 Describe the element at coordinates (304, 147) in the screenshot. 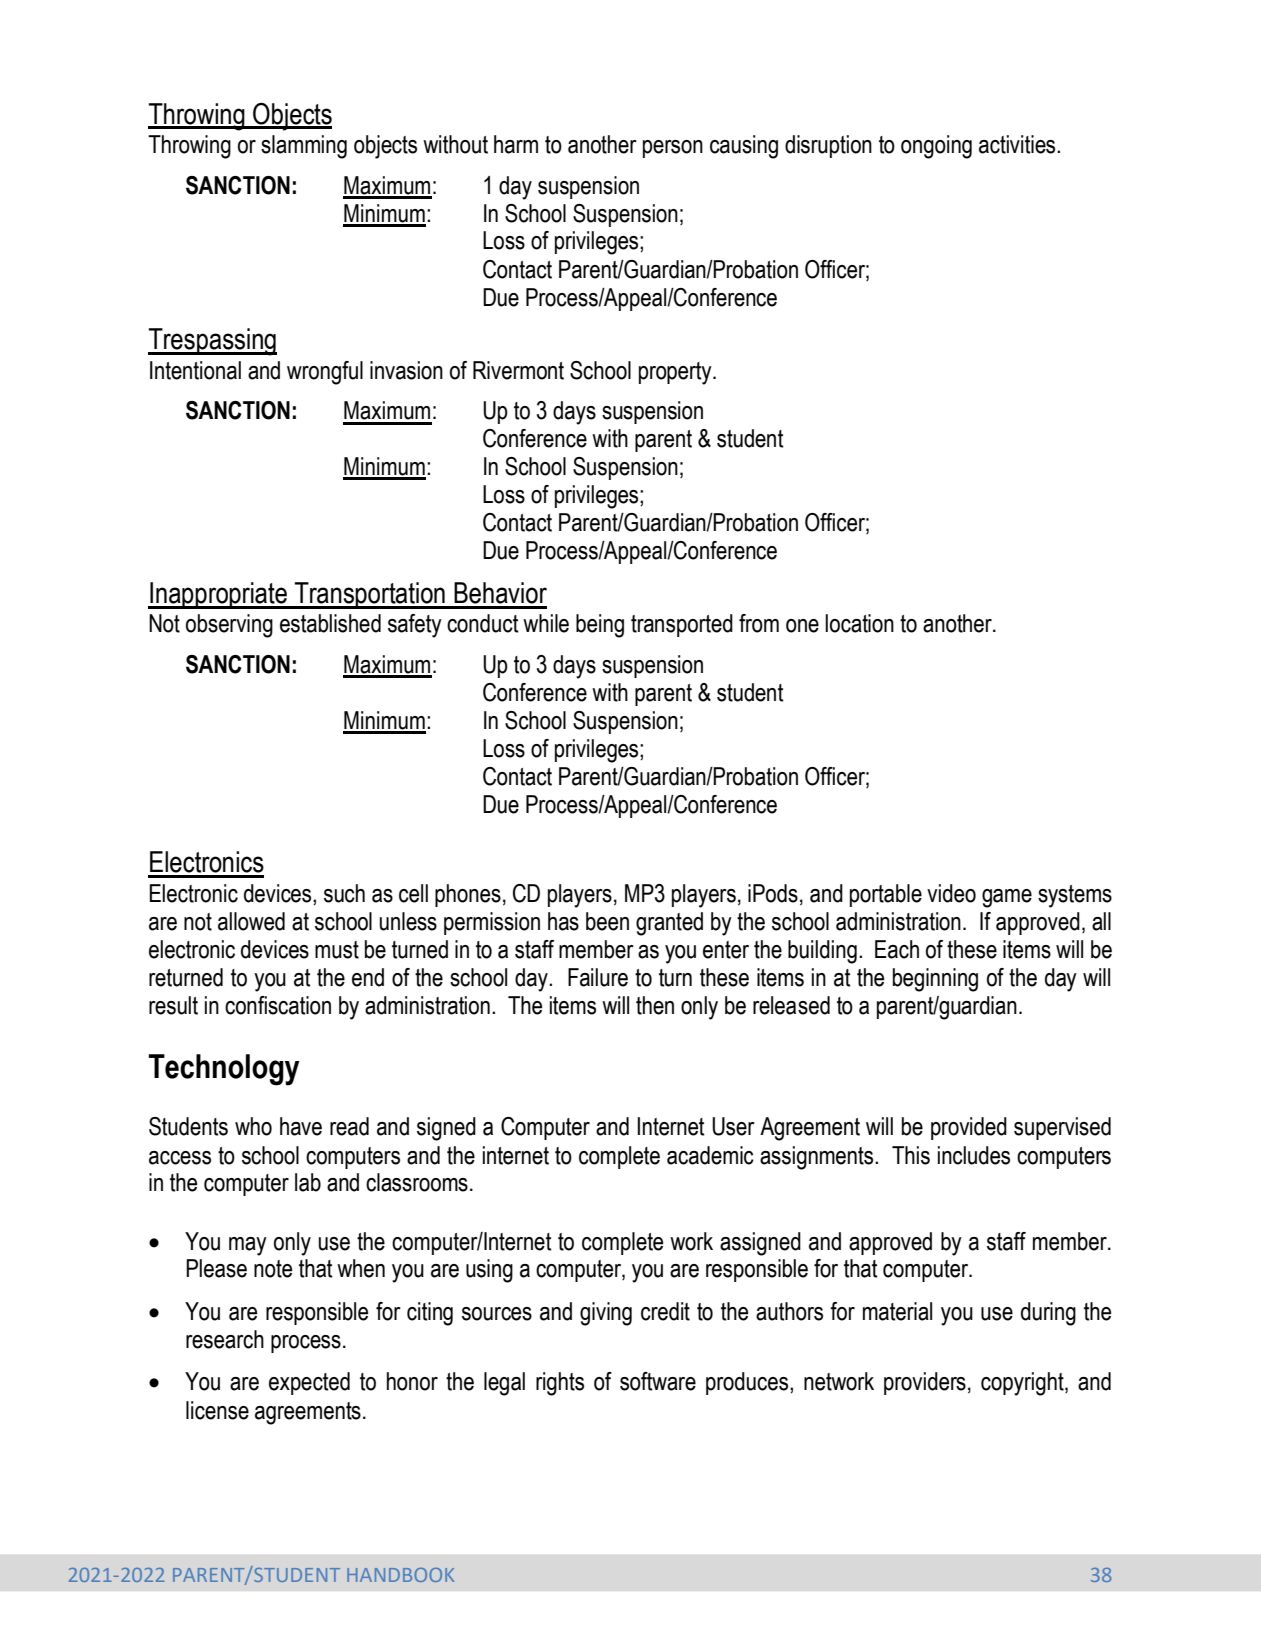

I see `slamming` at that location.
